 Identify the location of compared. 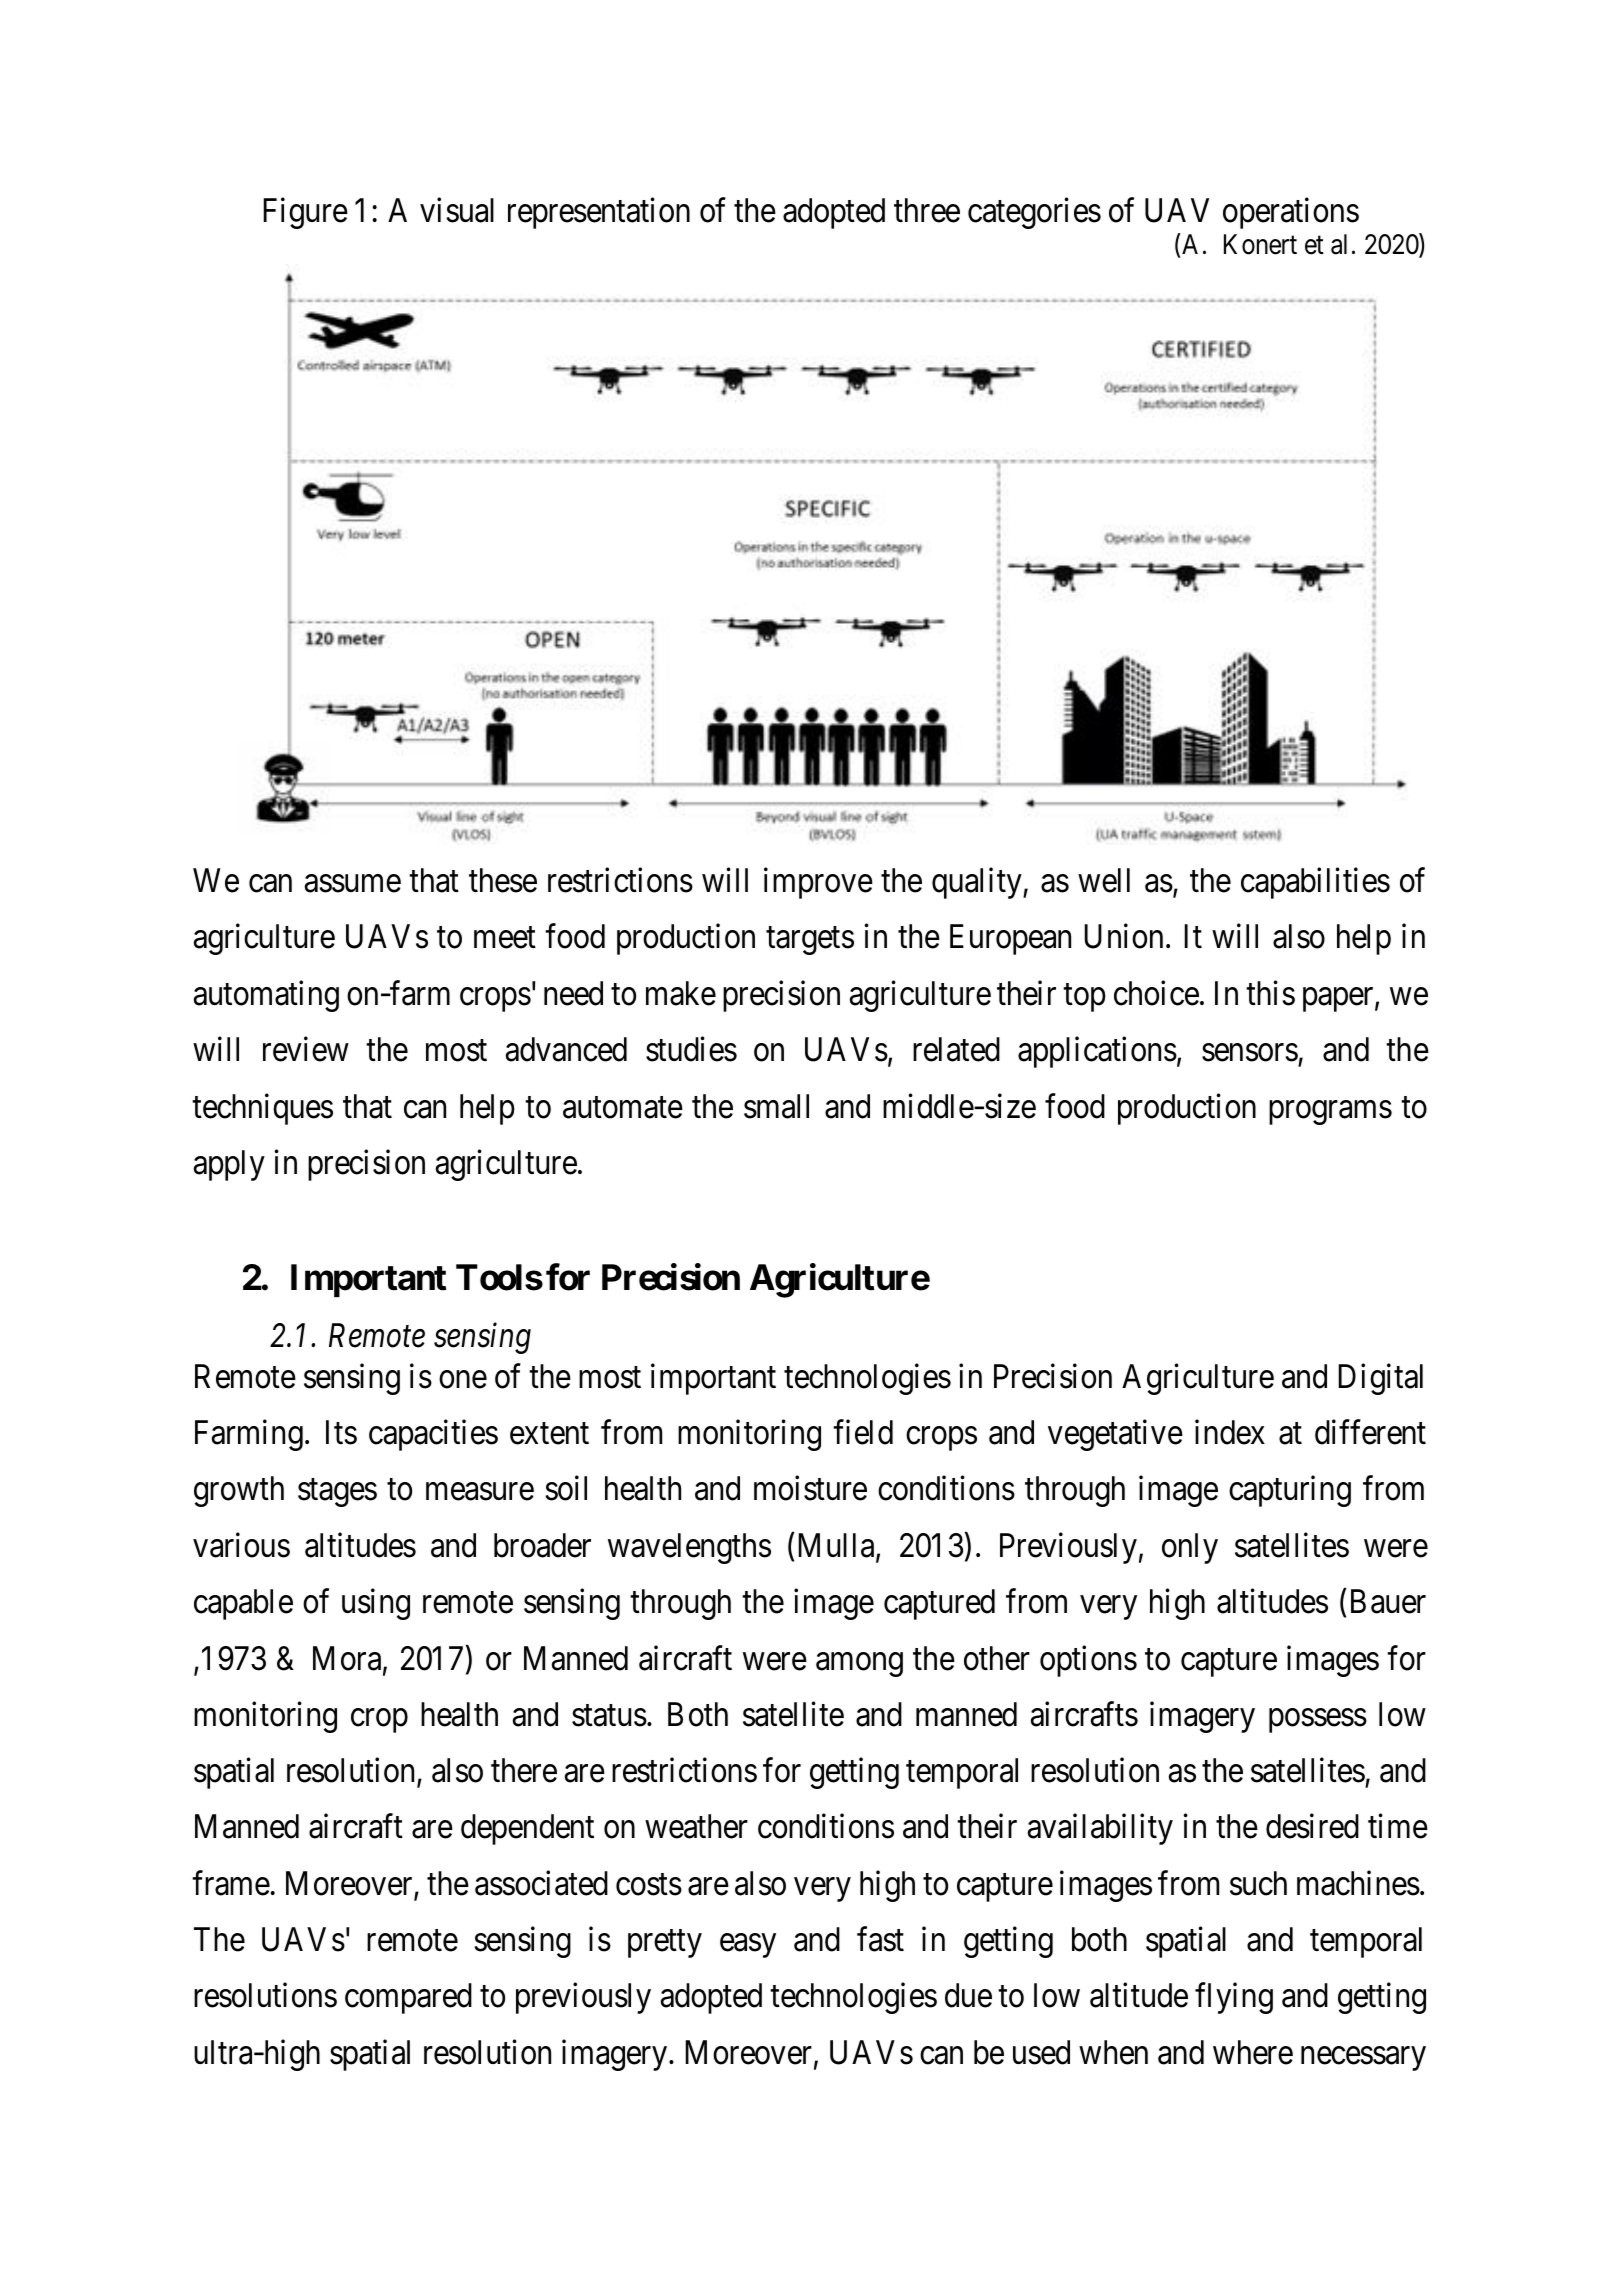
(408, 1998).
